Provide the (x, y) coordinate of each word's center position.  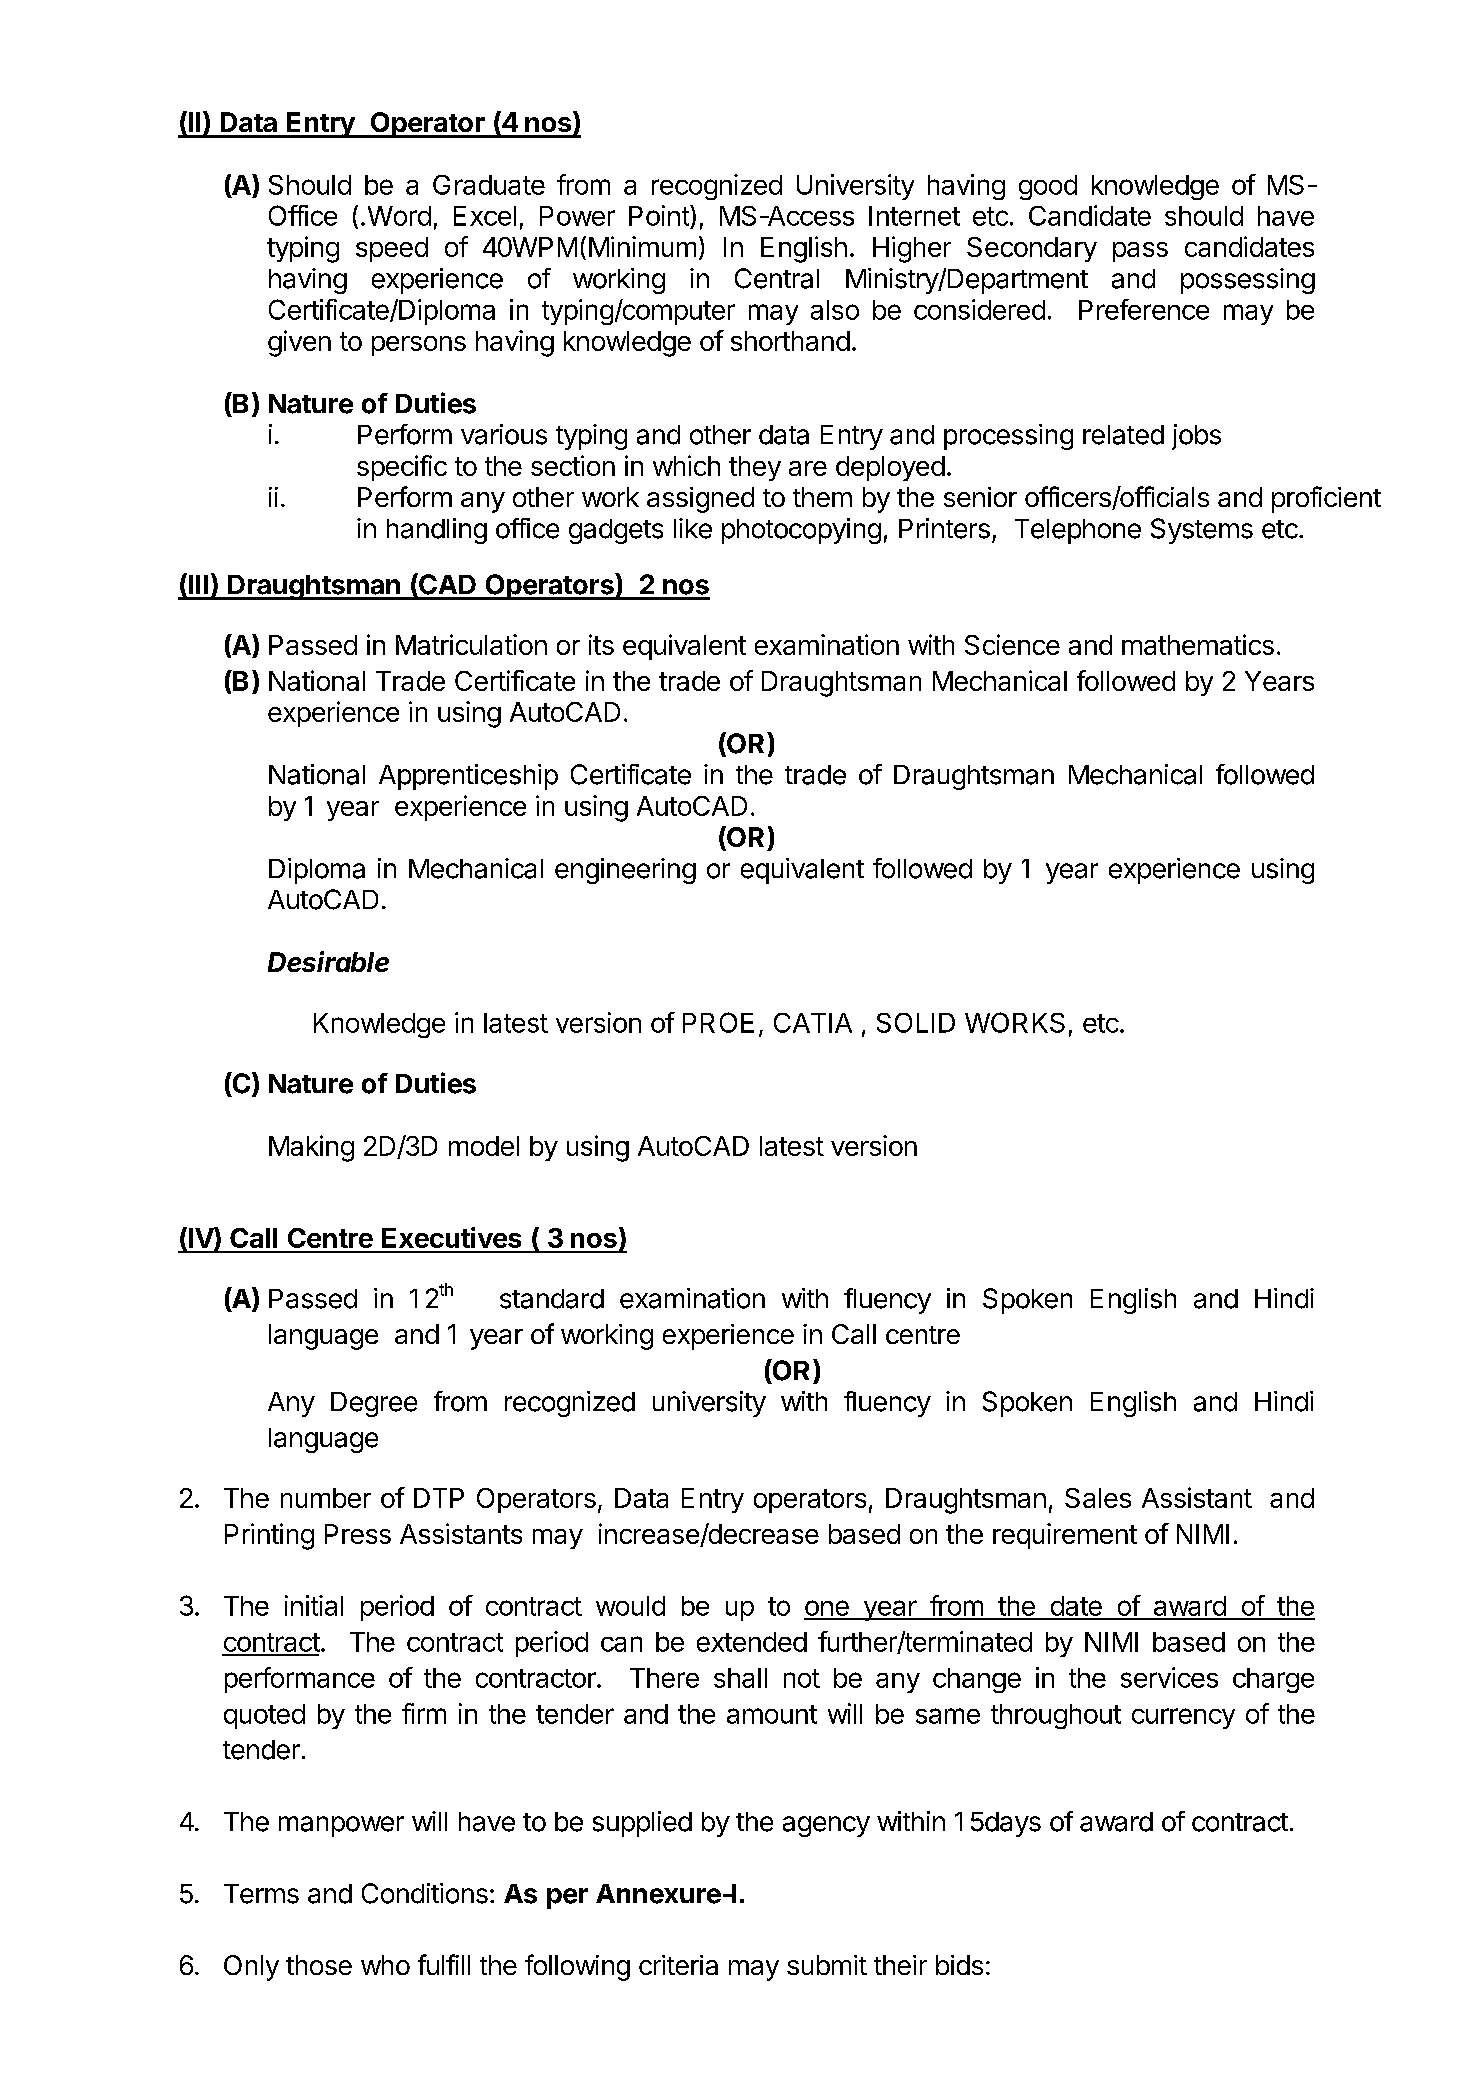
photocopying (801, 531)
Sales (1098, 1498)
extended (752, 1642)
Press (358, 1534)
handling (437, 531)
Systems (1202, 531)
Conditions (425, 1893)
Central (777, 278)
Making (311, 1148)
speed (392, 249)
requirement (1065, 1536)
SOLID (916, 1023)
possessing (1248, 281)
